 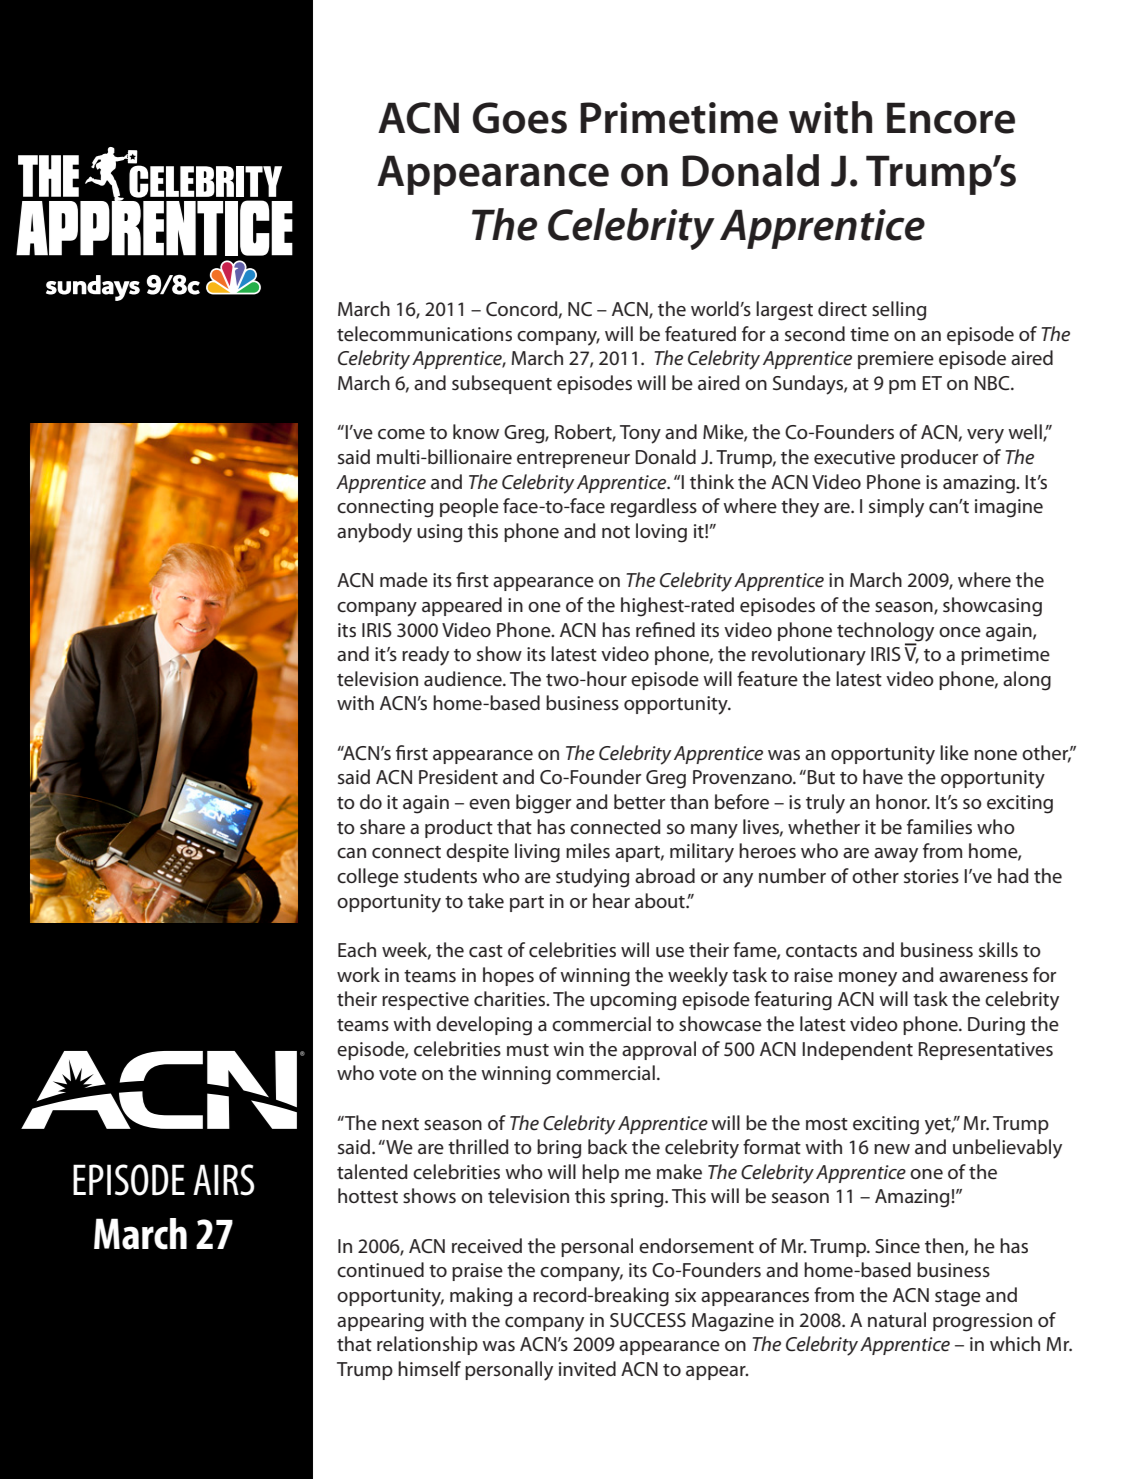 I want to click on better, so click(x=639, y=802).
